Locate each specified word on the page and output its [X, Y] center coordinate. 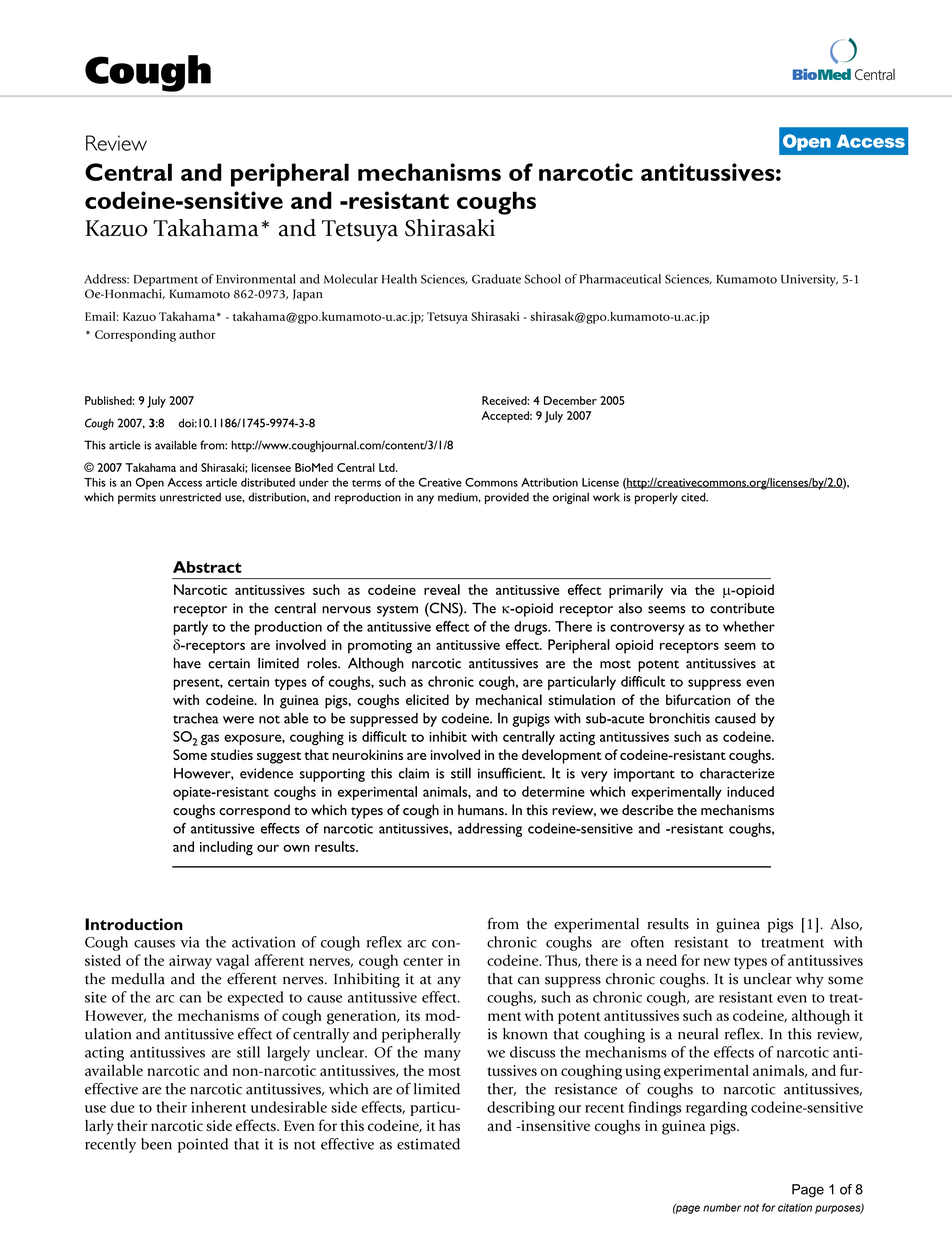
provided [507, 498]
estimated [428, 1144]
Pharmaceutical [620, 279]
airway [190, 962]
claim [414, 773]
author [197, 334]
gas [210, 739]
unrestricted [190, 497]
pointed [203, 1145]
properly [656, 498]
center [423, 961]
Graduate [496, 279]
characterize [737, 773]
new [717, 962]
